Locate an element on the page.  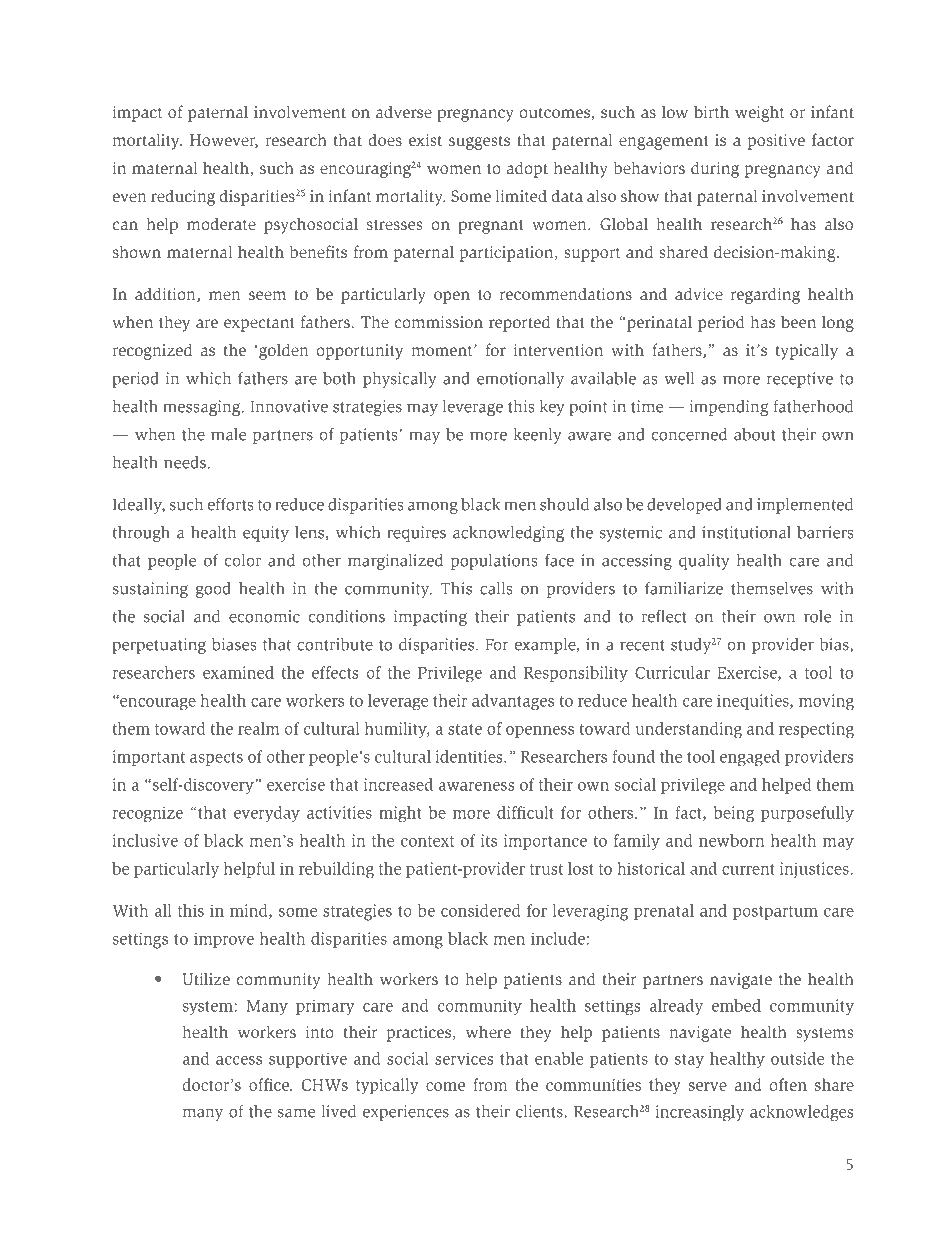
inclusive is located at coordinates (145, 840).
